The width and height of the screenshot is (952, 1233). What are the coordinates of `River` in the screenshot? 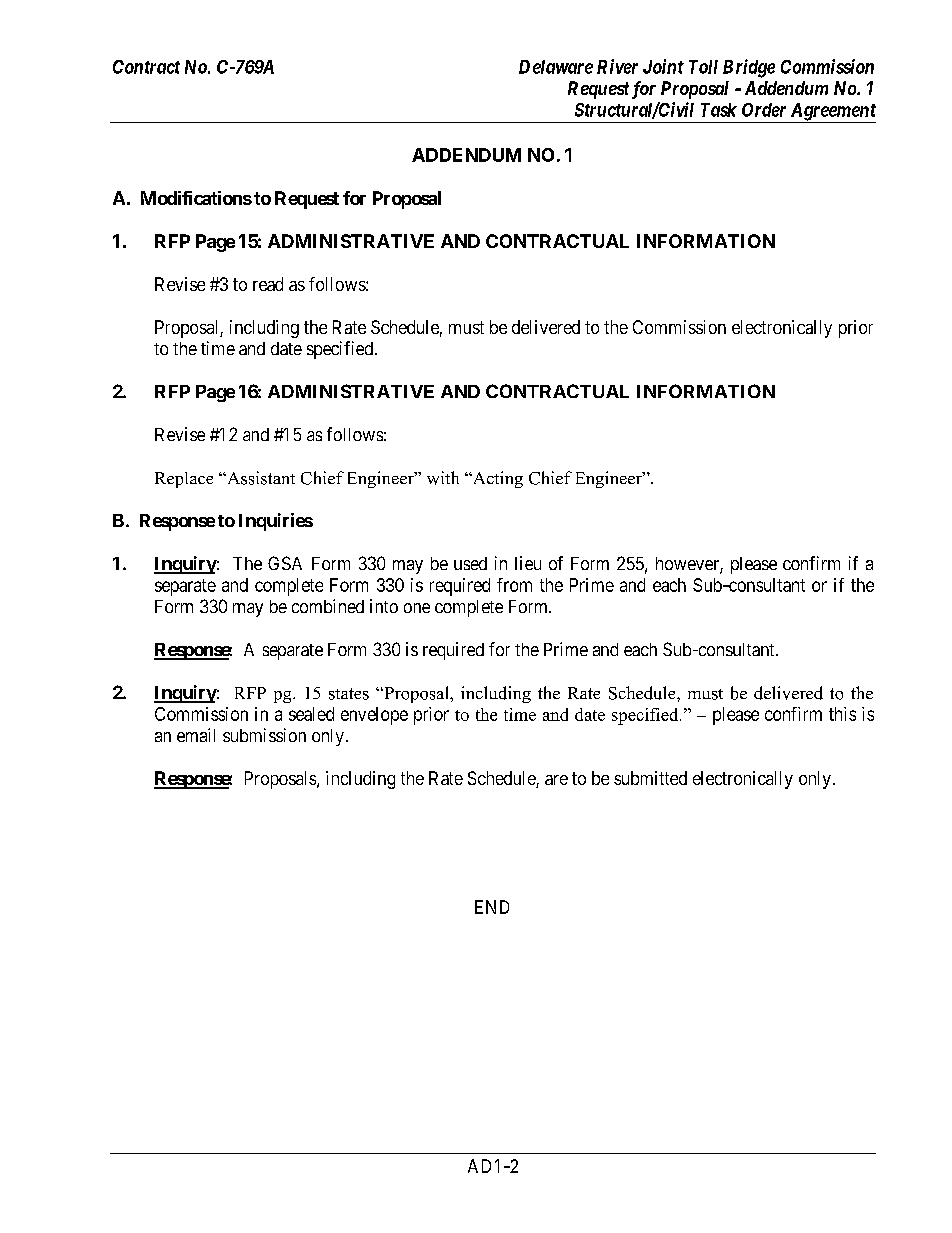 It's located at (617, 66).
